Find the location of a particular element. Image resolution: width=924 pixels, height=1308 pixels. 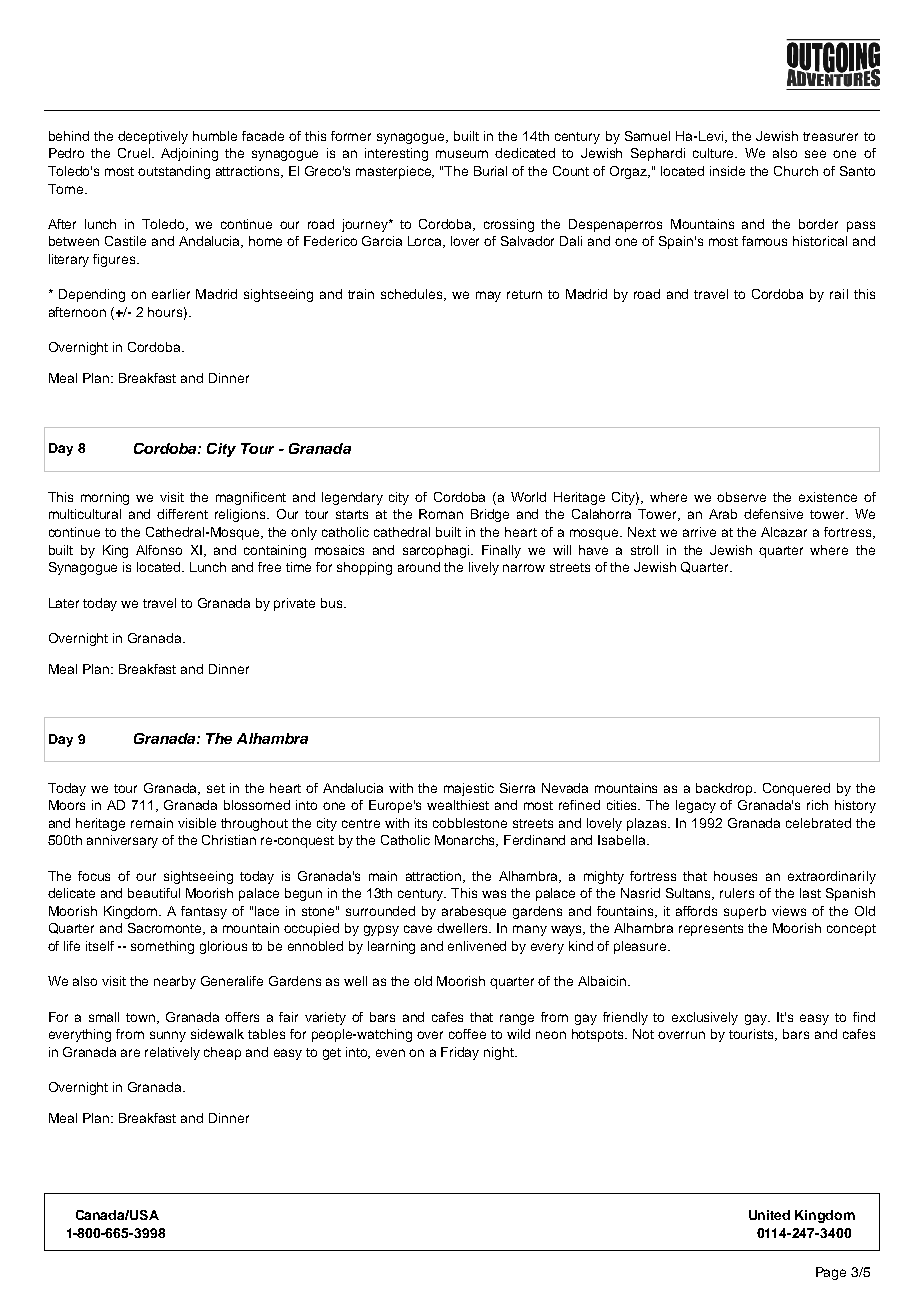

beautiful is located at coordinates (154, 893).
